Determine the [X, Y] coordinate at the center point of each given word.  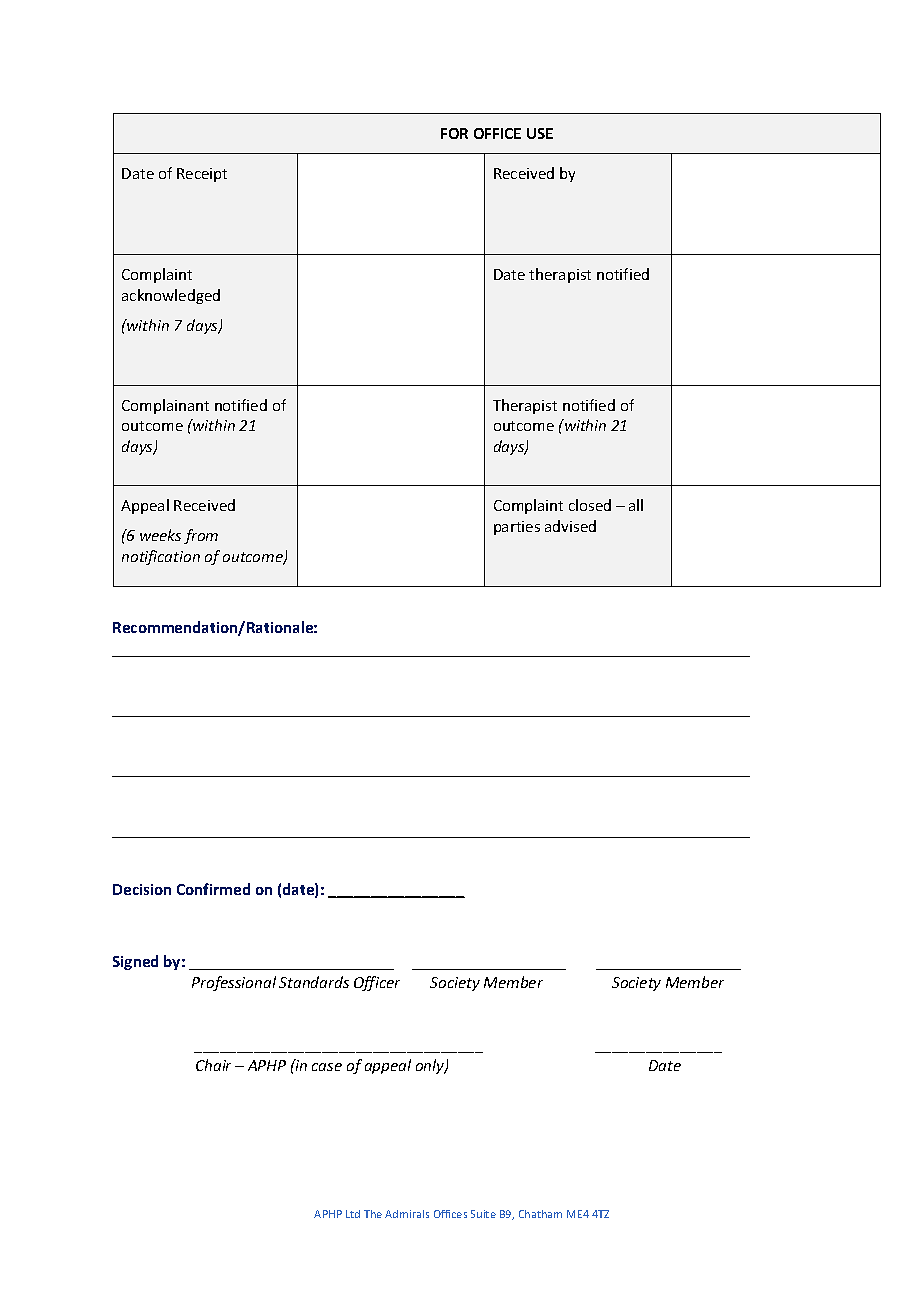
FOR [454, 133]
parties [517, 528]
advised [570, 526]
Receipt [202, 175]
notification [161, 557]
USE [540, 133]
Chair [213, 1065]
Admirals [407, 1214]
